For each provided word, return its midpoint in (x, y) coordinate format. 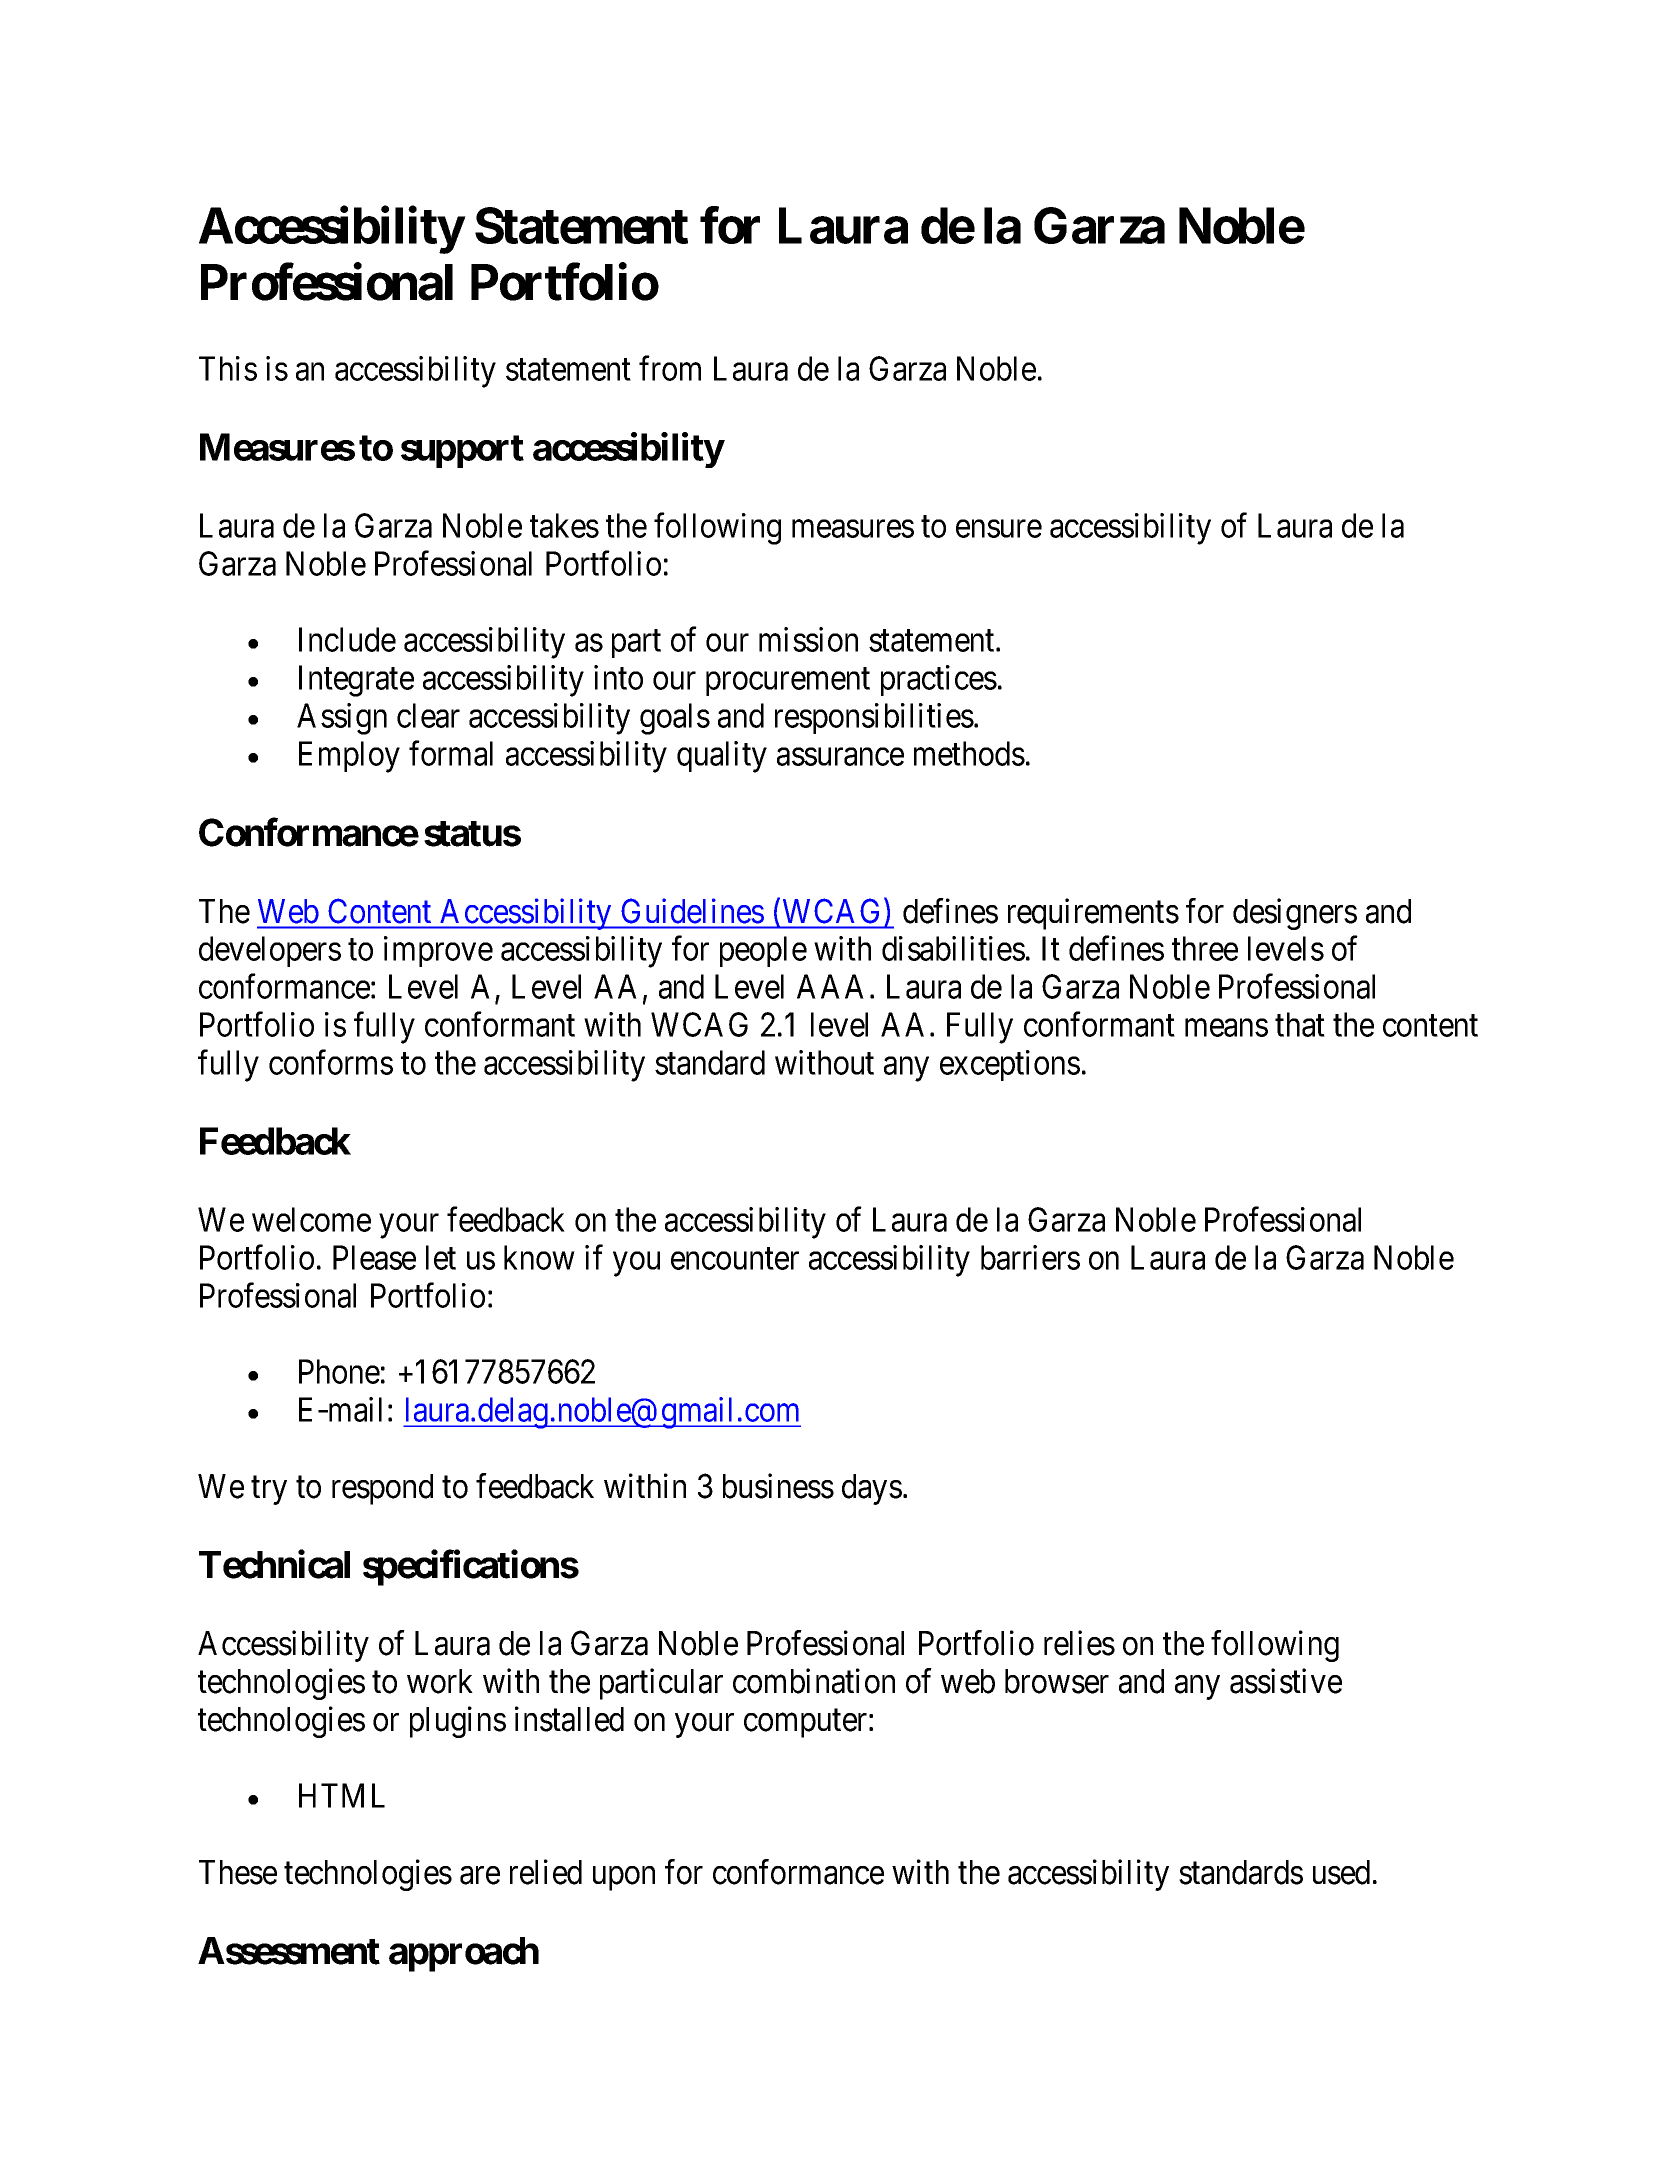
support (462, 451)
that (1300, 1024)
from (670, 368)
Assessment (289, 1951)
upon (624, 1878)
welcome (311, 1219)
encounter (735, 1259)
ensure (999, 529)
